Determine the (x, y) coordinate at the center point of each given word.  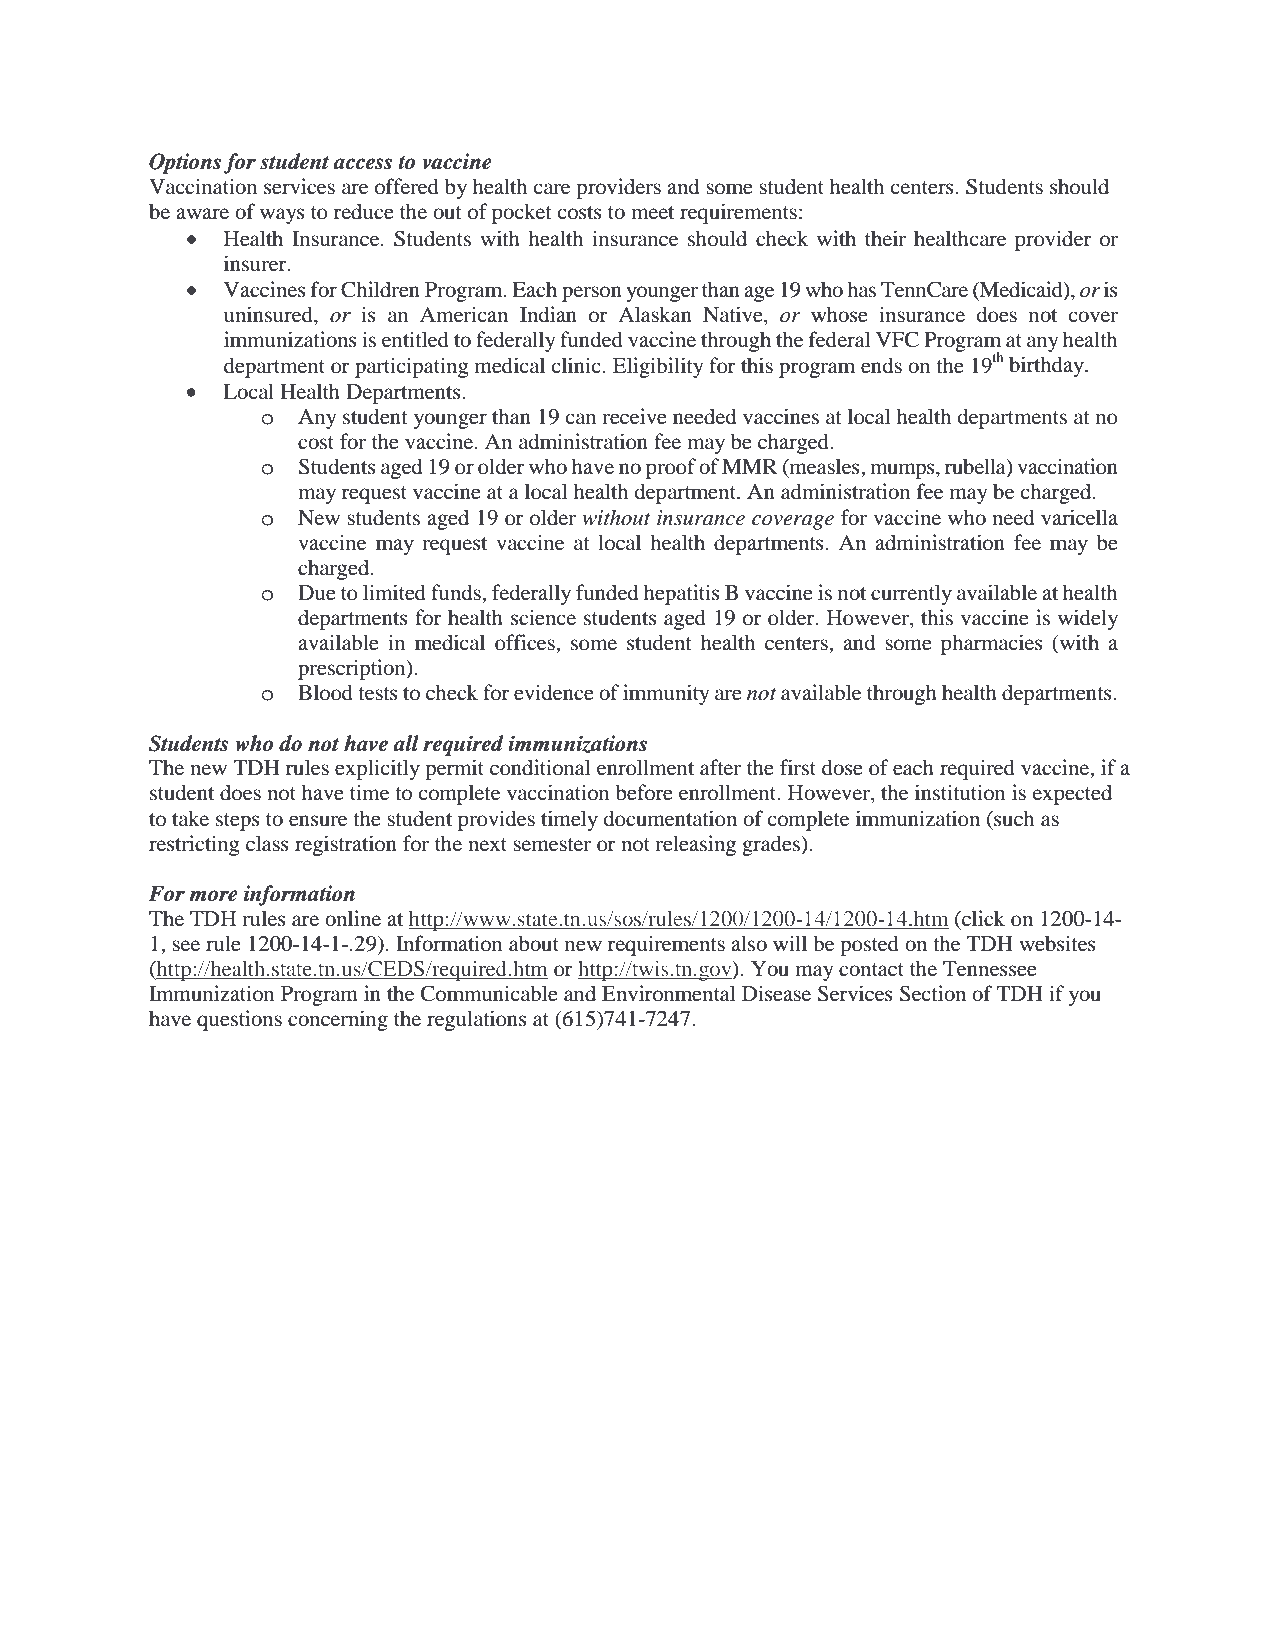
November (1029, 1509)
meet (652, 212)
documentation (670, 818)
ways (282, 216)
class (267, 843)
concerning (338, 1020)
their (885, 238)
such (1013, 818)
